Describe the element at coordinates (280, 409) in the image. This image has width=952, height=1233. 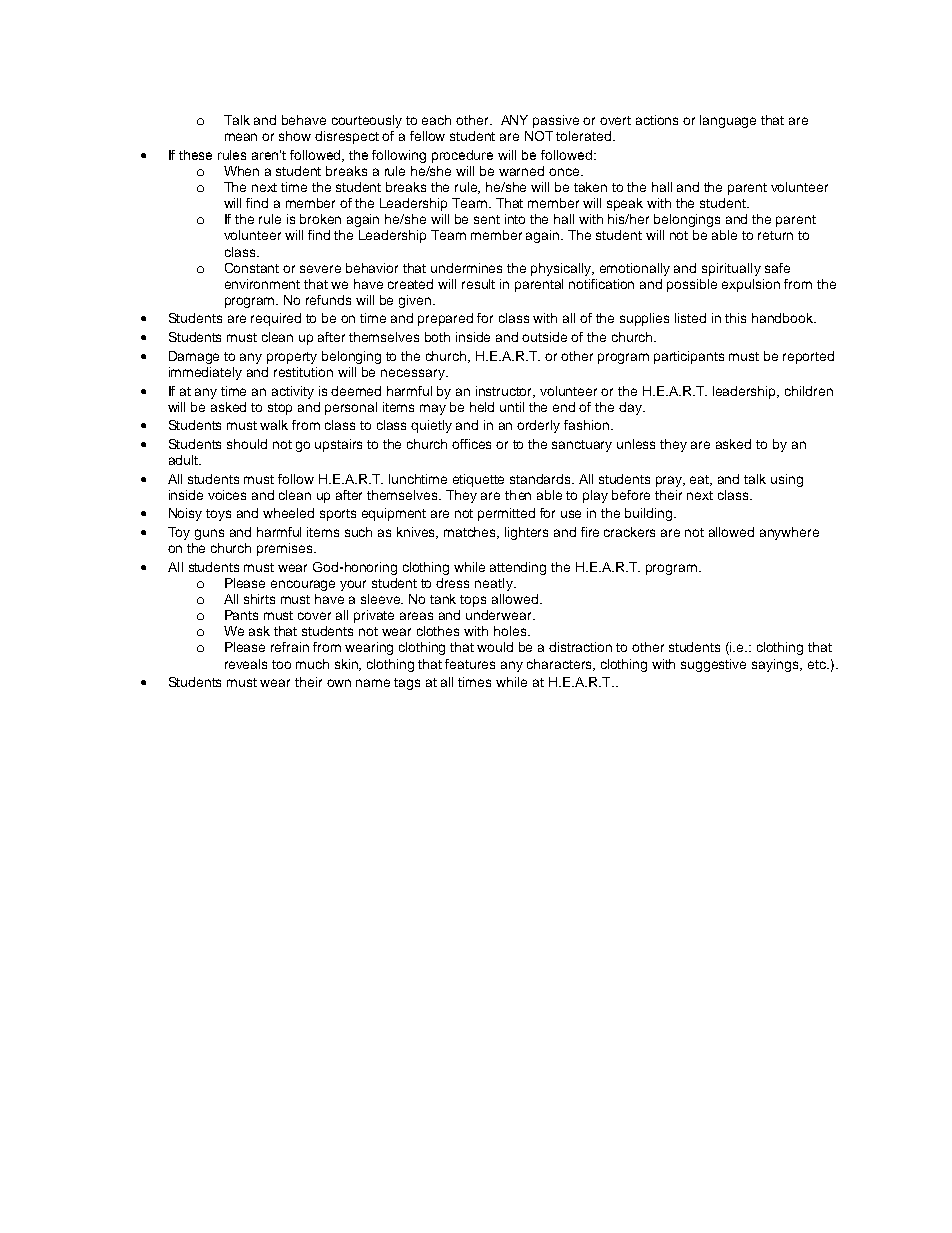
I see `stop` at that location.
